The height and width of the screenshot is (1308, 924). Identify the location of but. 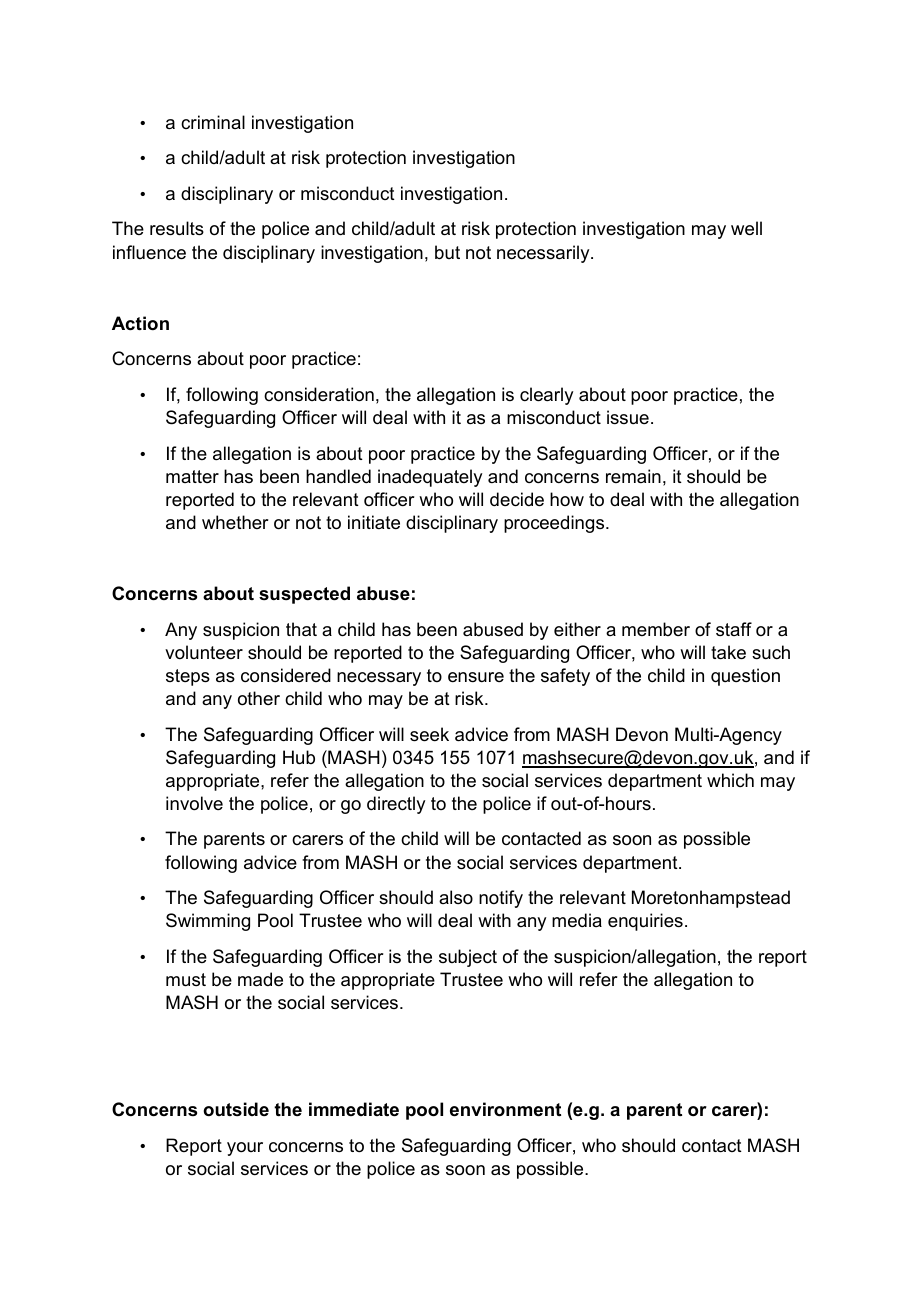
(447, 252).
